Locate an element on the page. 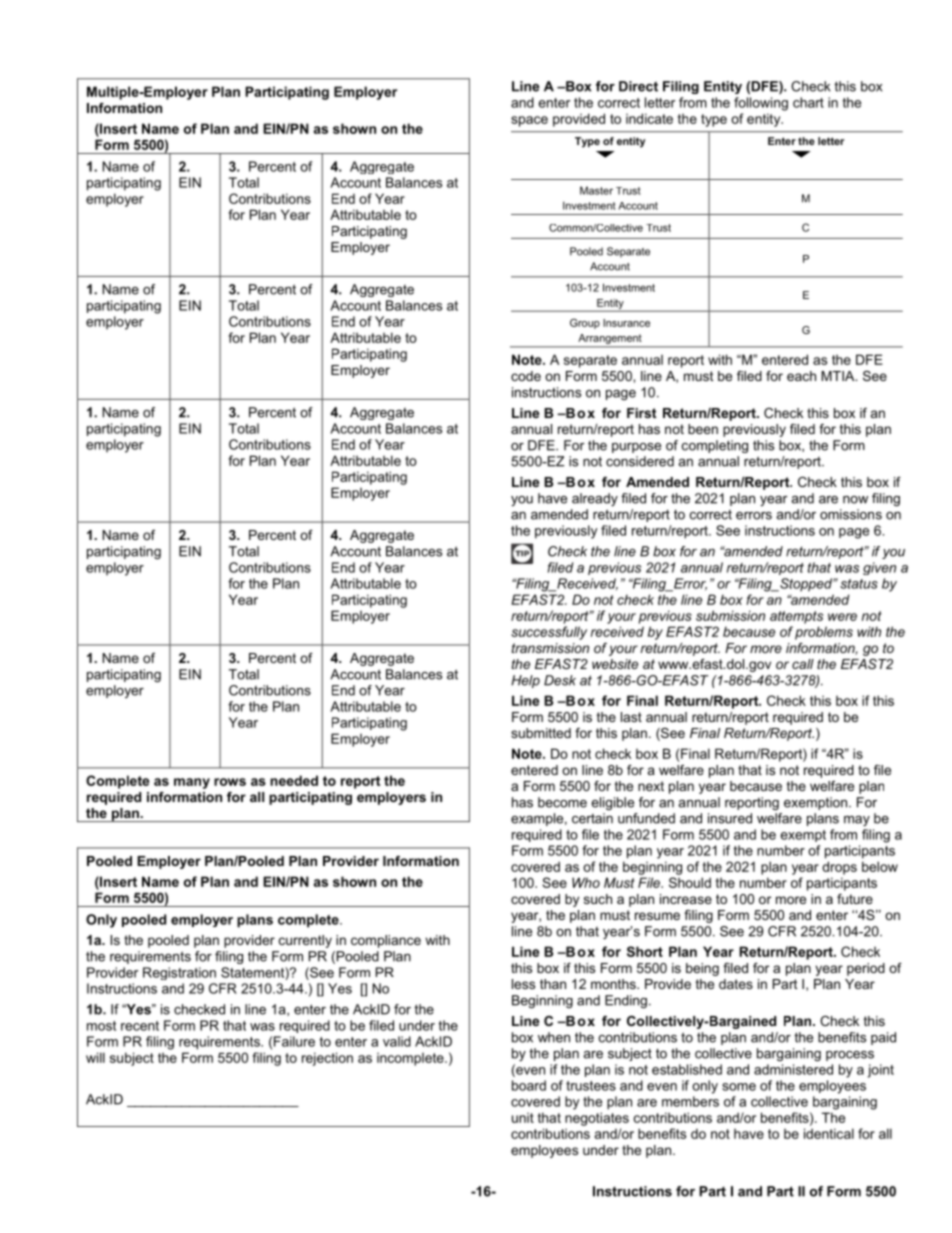  space is located at coordinates (529, 121).
